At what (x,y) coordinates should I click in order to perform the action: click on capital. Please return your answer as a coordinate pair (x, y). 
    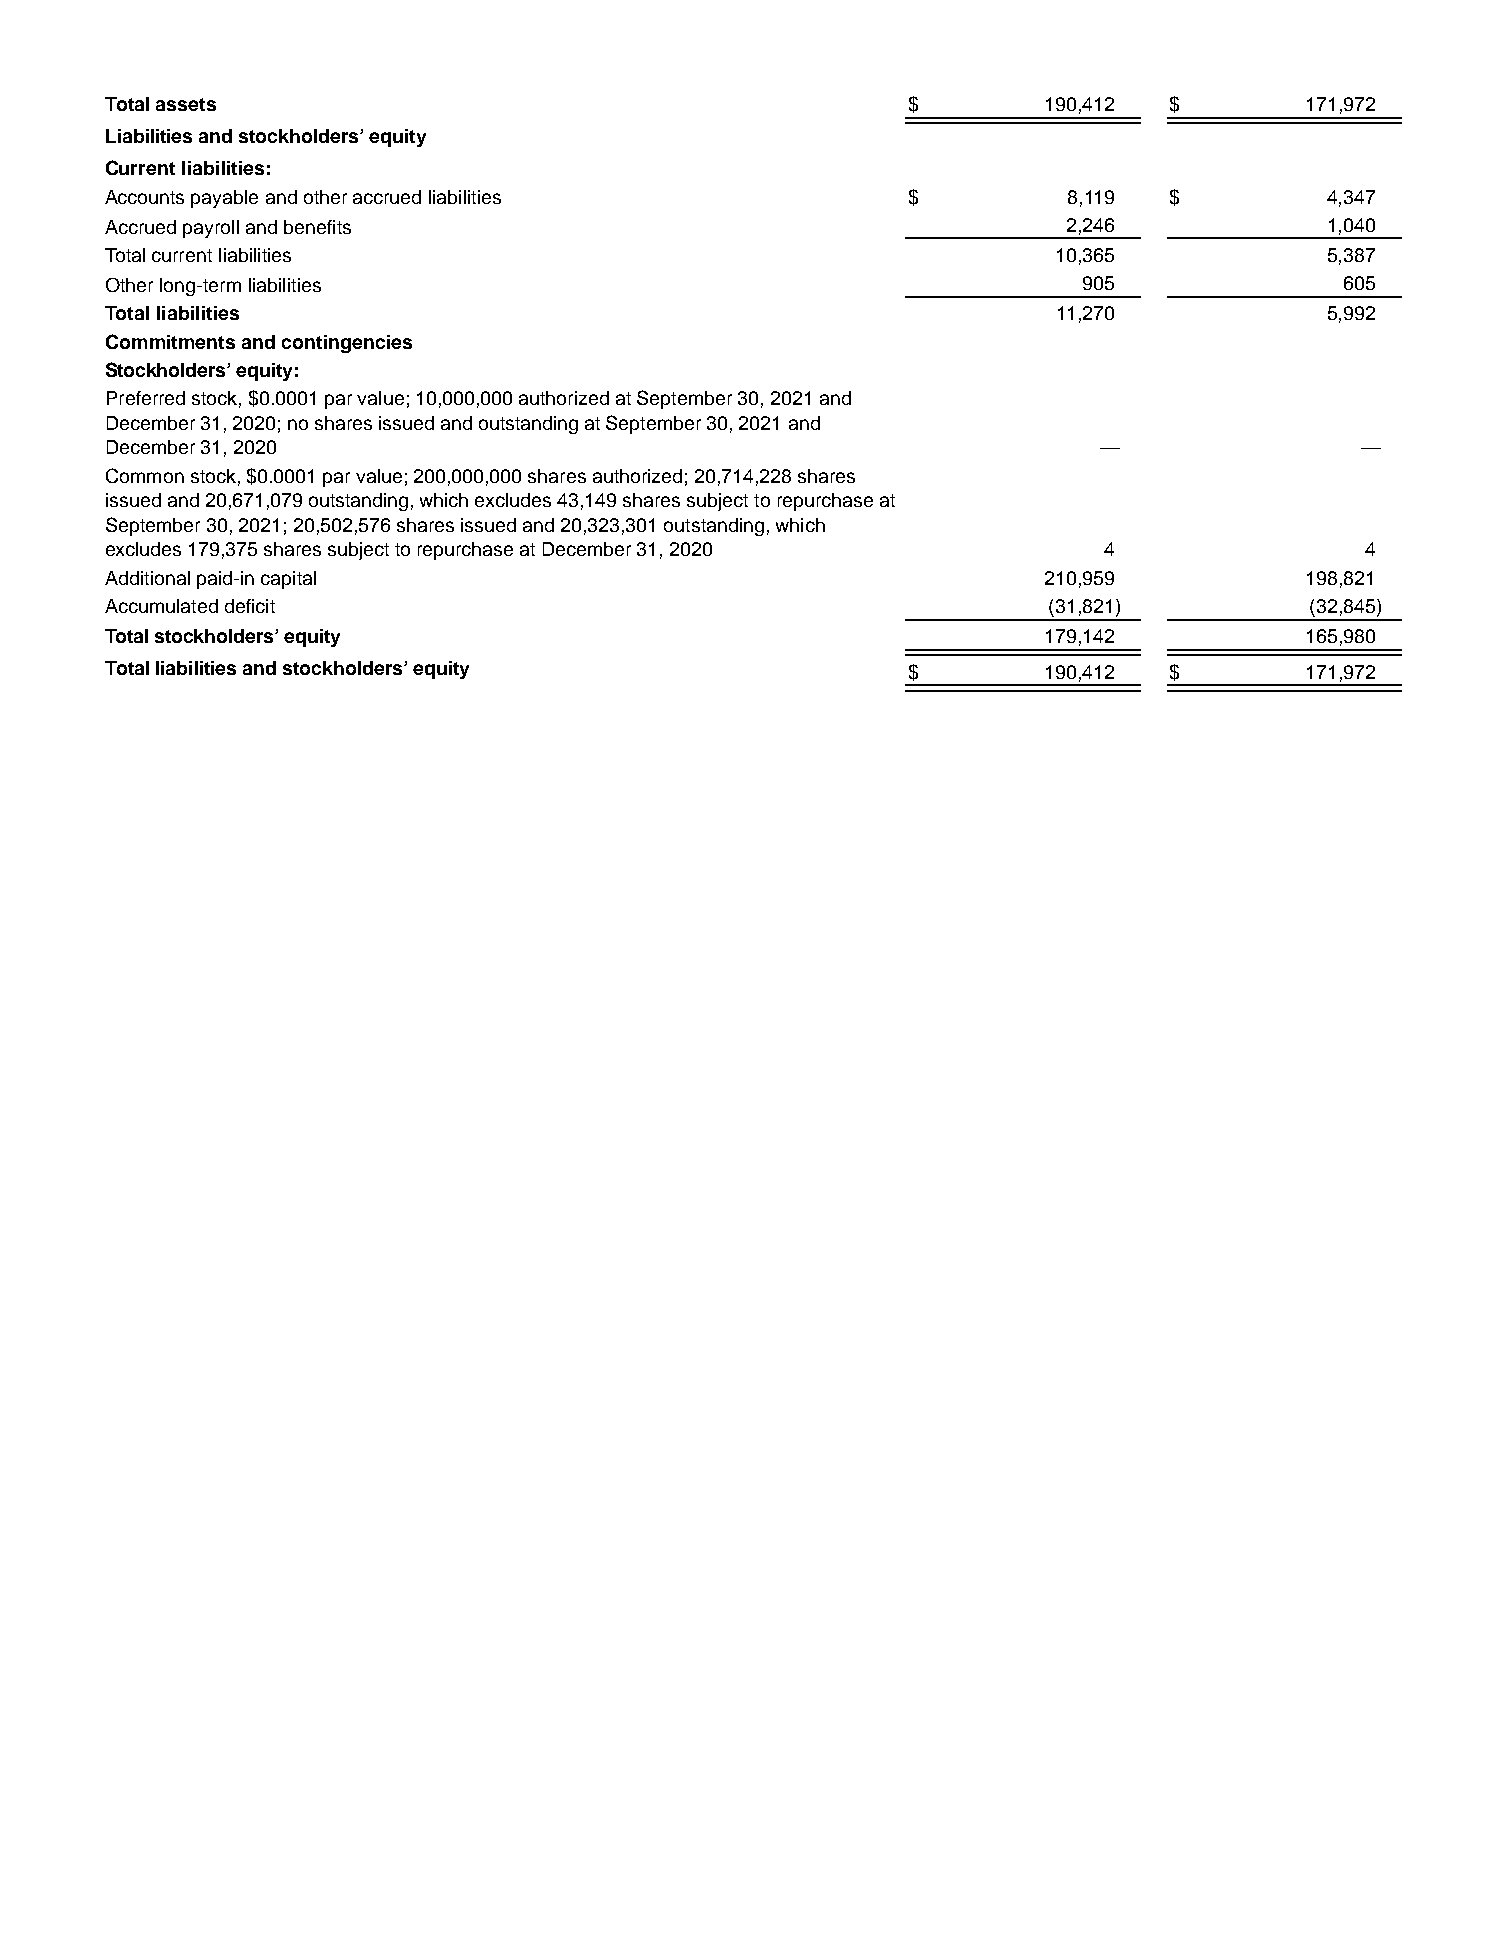
    Looking at the image, I should click on (288, 580).
